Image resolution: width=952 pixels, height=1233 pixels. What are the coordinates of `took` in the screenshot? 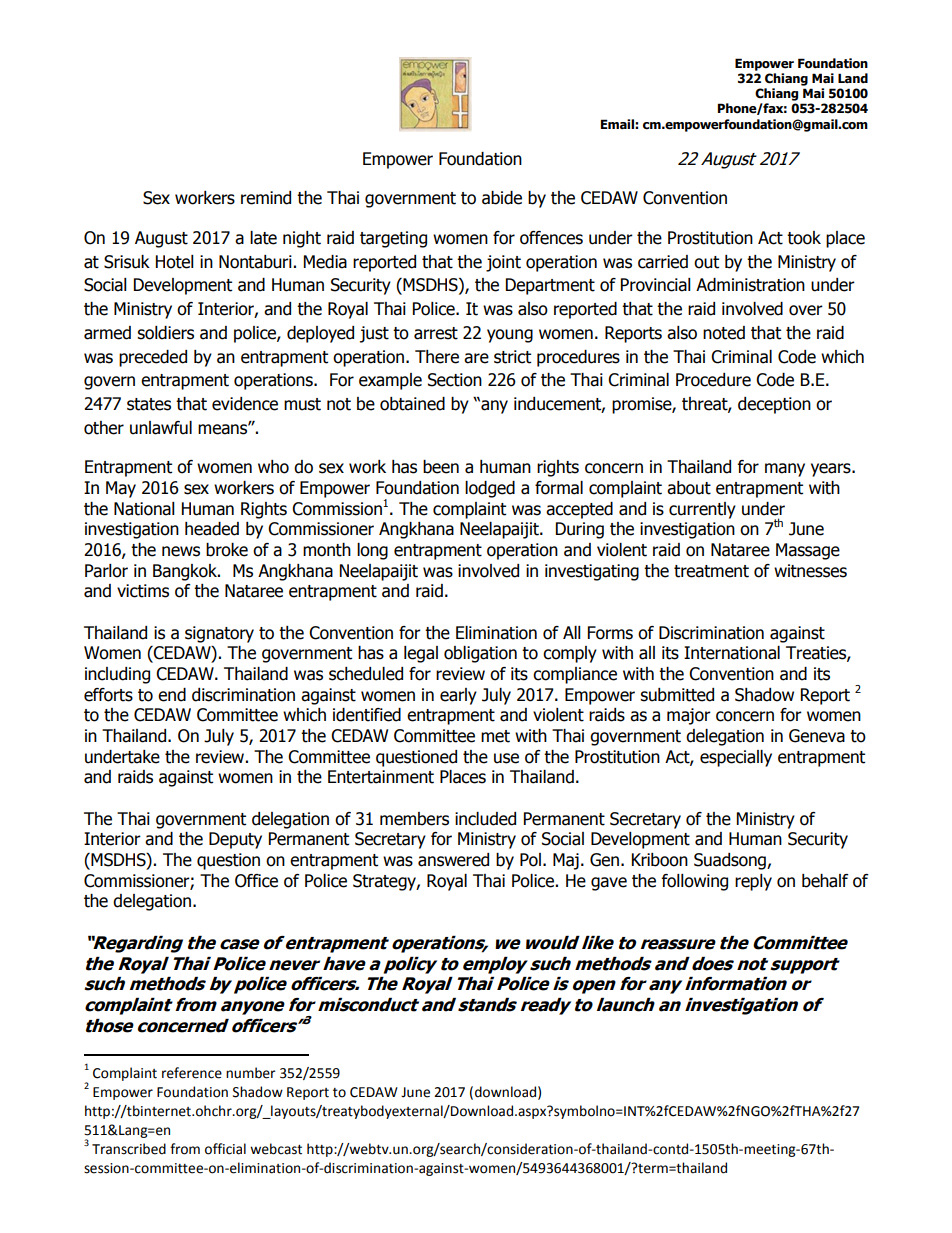 It's located at (804, 238).
